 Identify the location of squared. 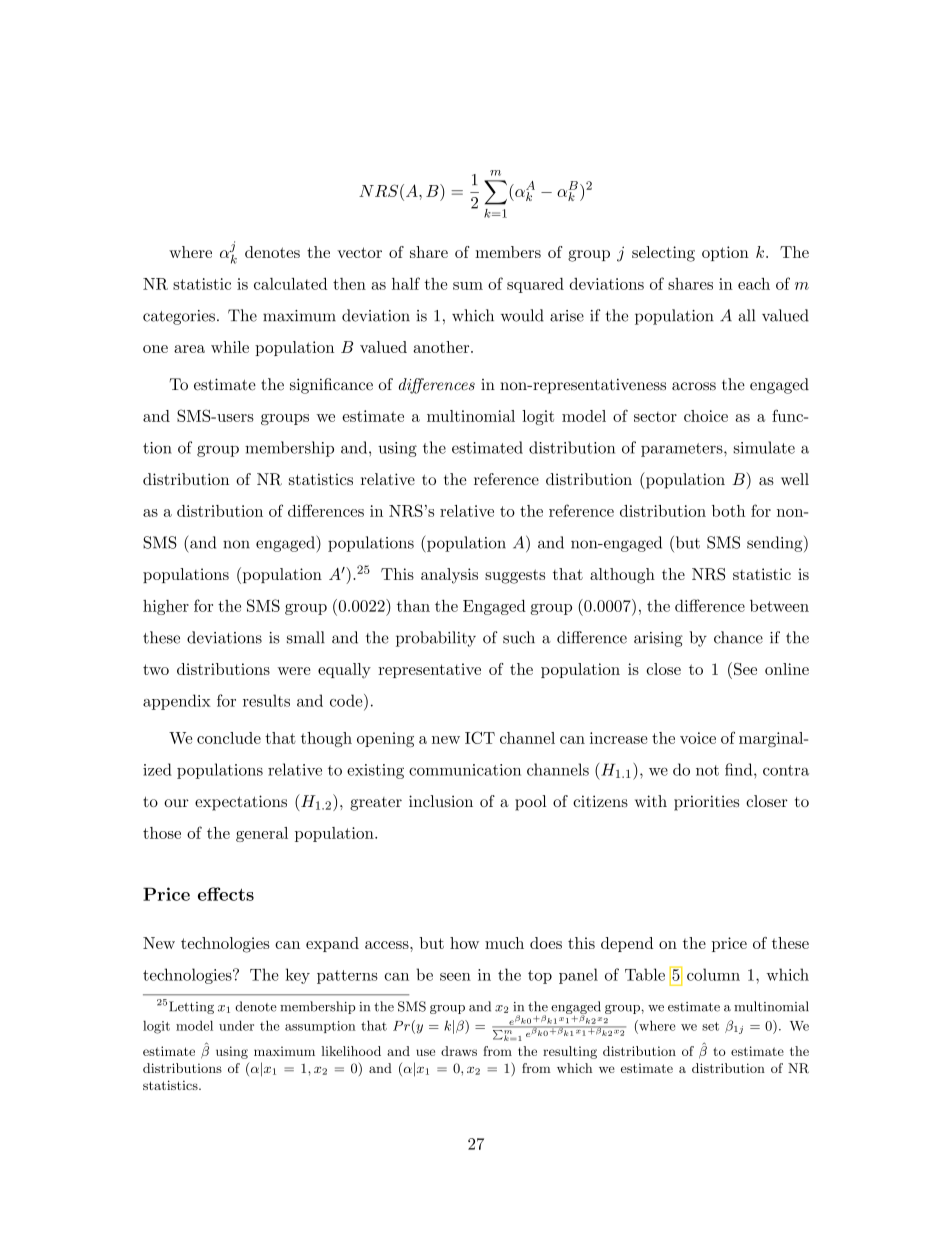
(535, 285).
